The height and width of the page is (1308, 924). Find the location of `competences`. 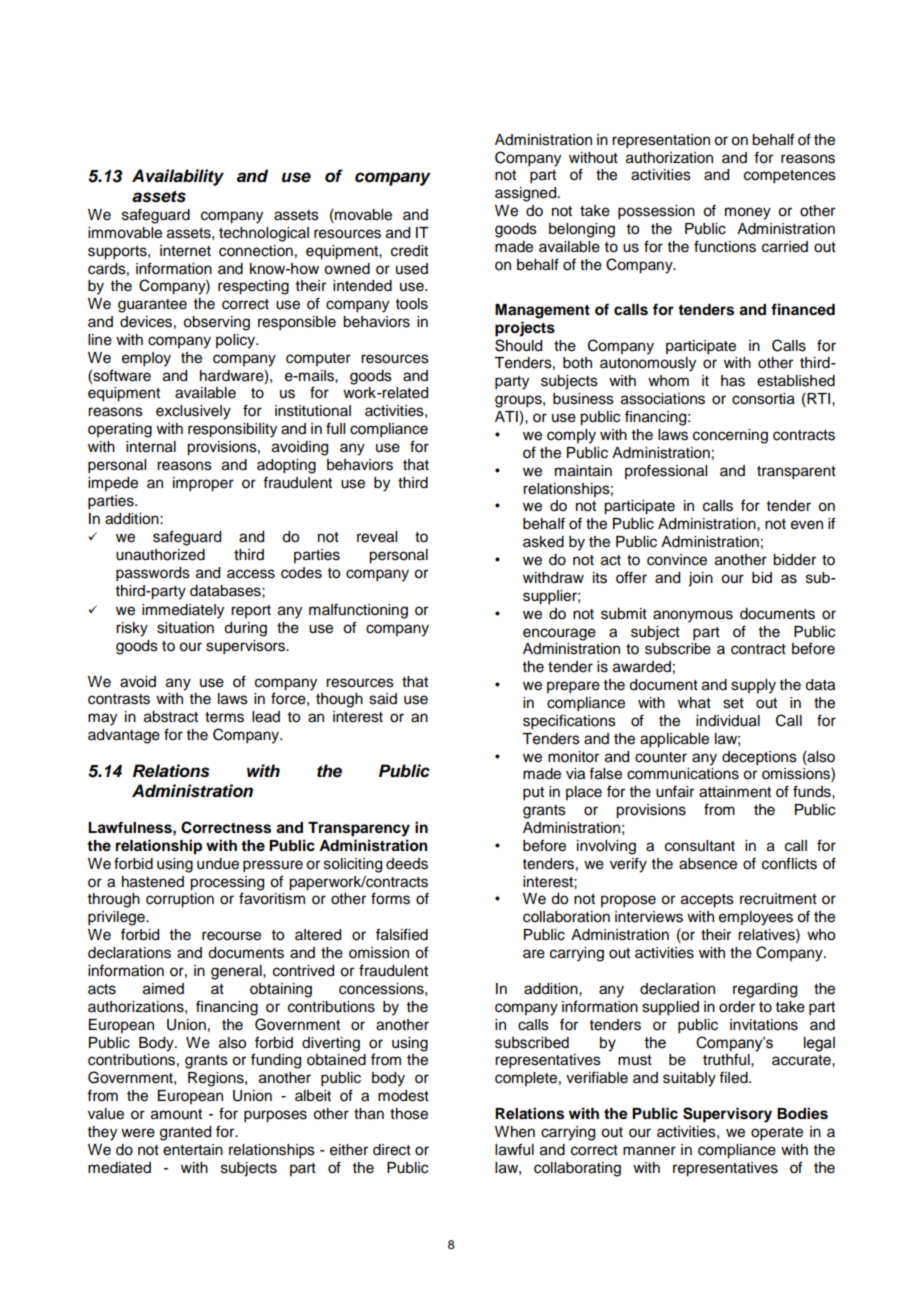

competences is located at coordinates (790, 177).
